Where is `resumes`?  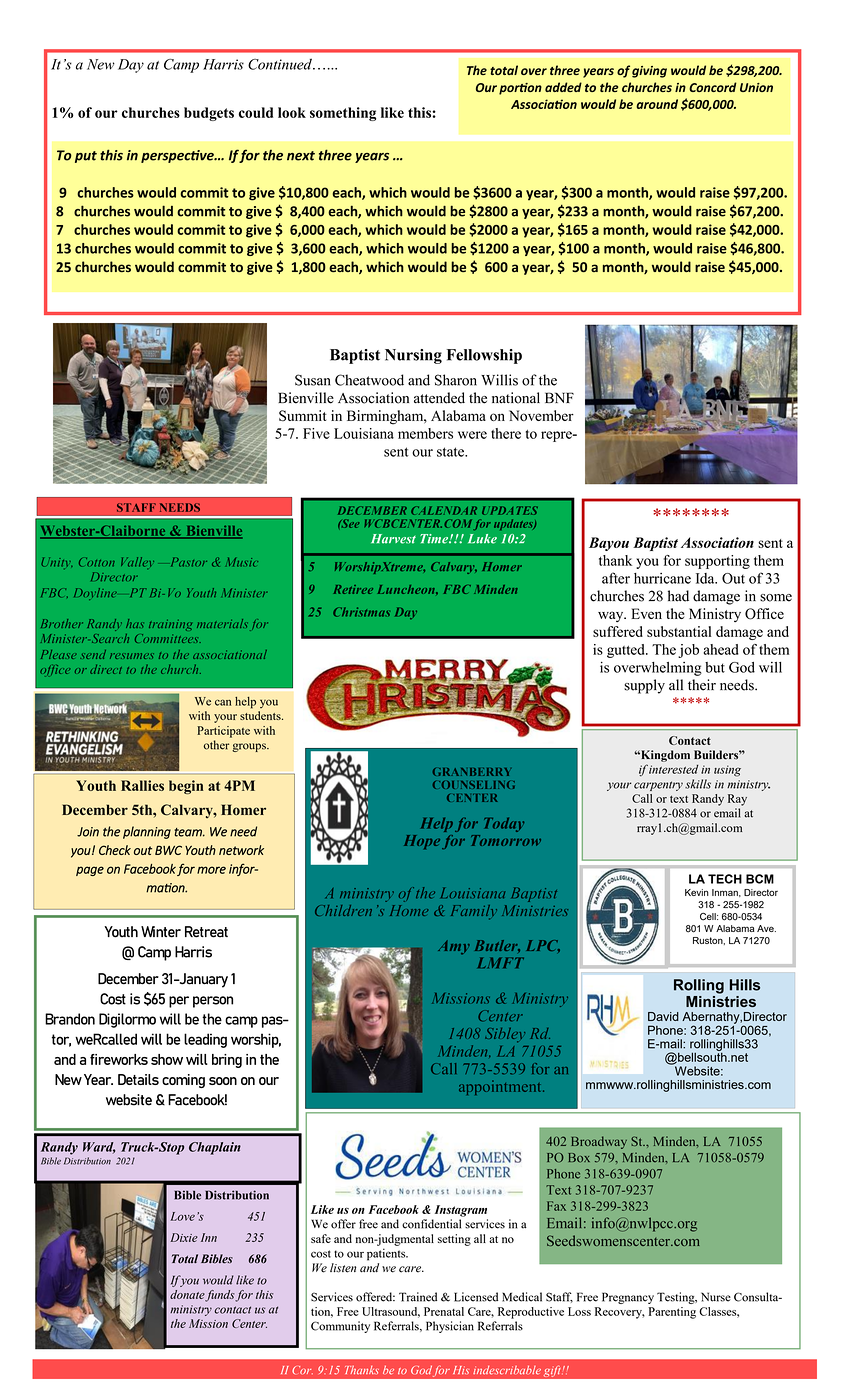
resumes is located at coordinates (132, 656).
